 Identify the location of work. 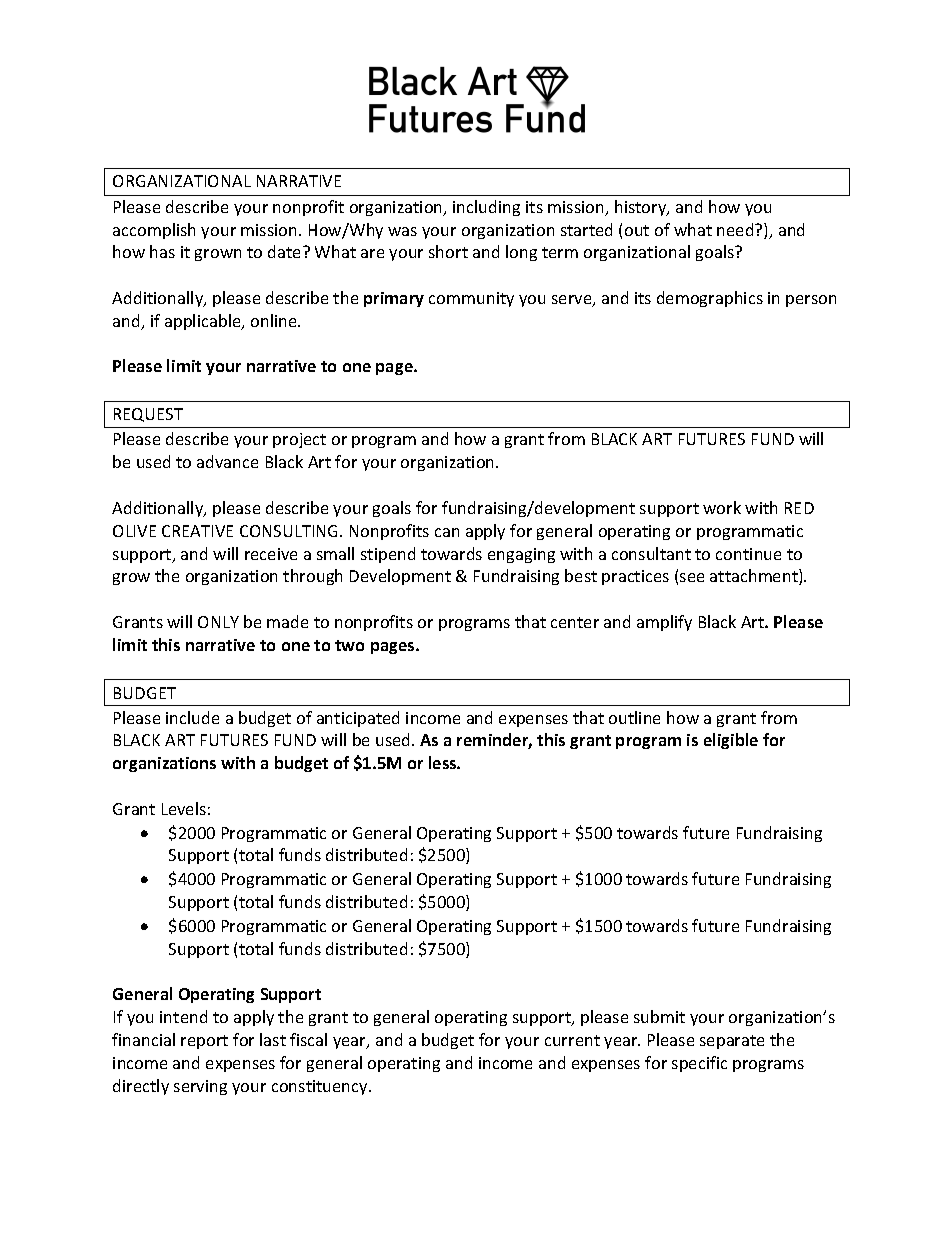
(722, 507).
